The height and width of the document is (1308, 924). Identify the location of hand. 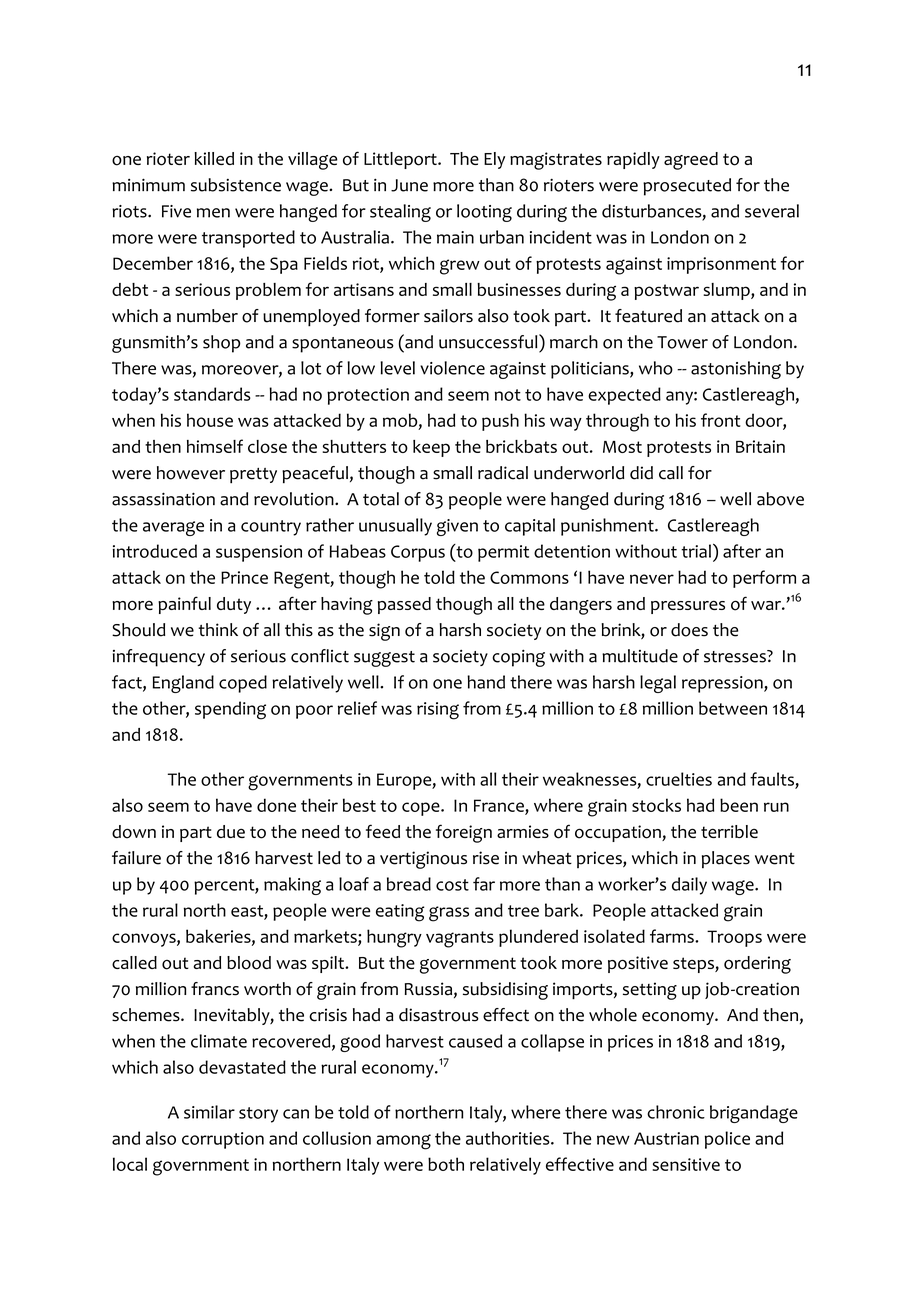
(486, 682).
